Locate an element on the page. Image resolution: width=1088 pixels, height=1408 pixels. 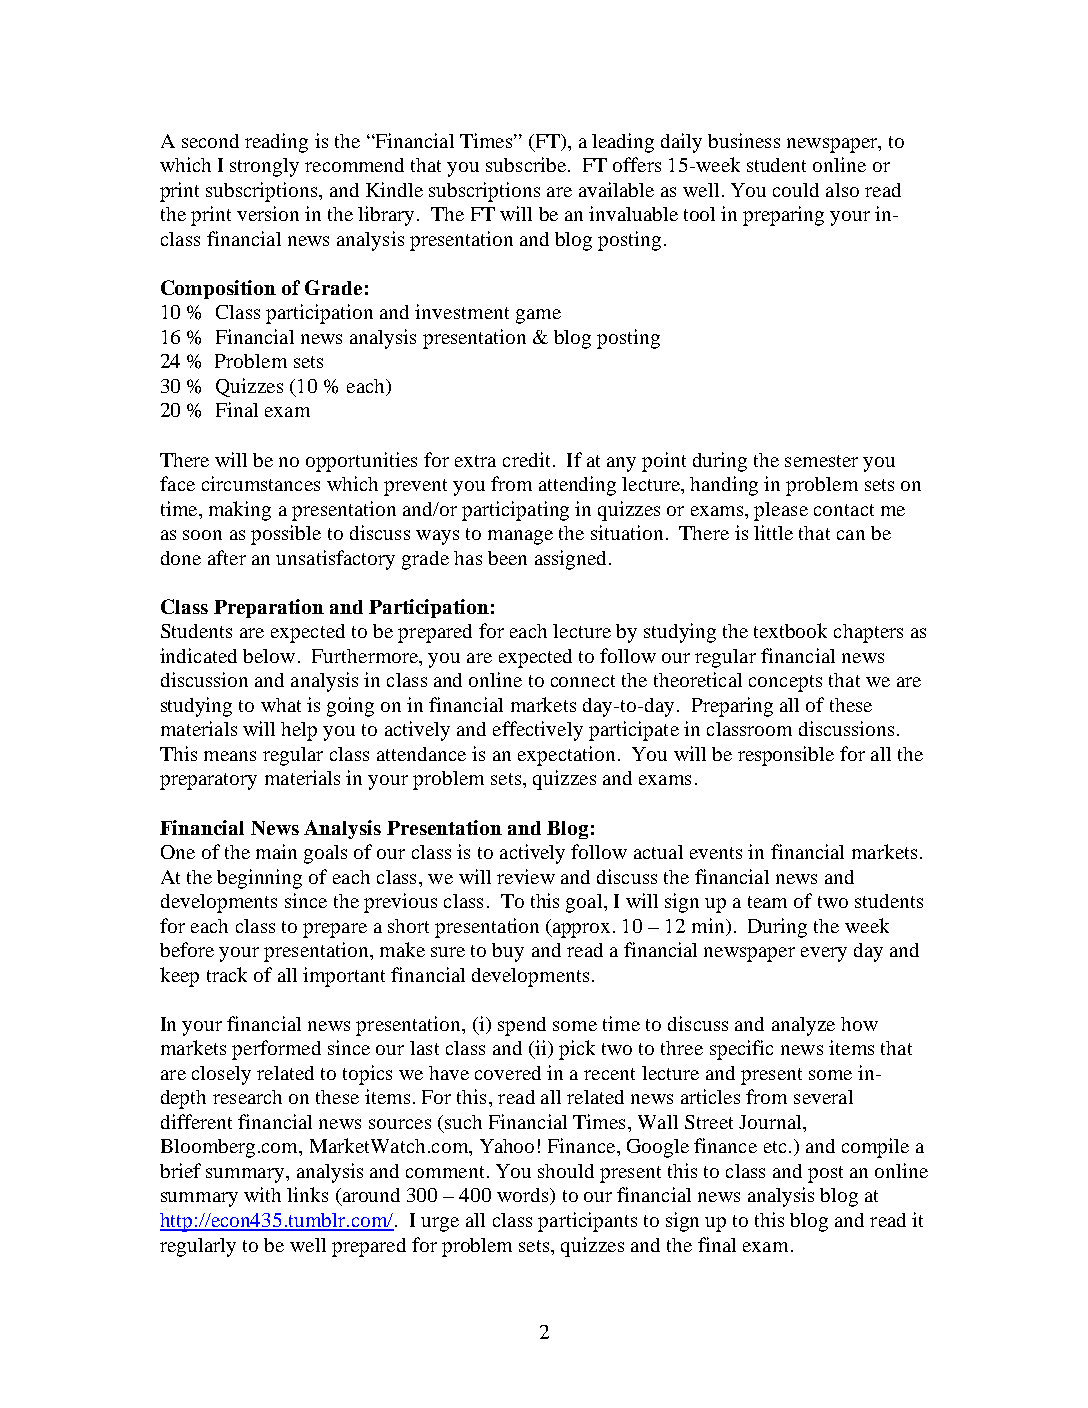
analyze is located at coordinates (803, 1026).
